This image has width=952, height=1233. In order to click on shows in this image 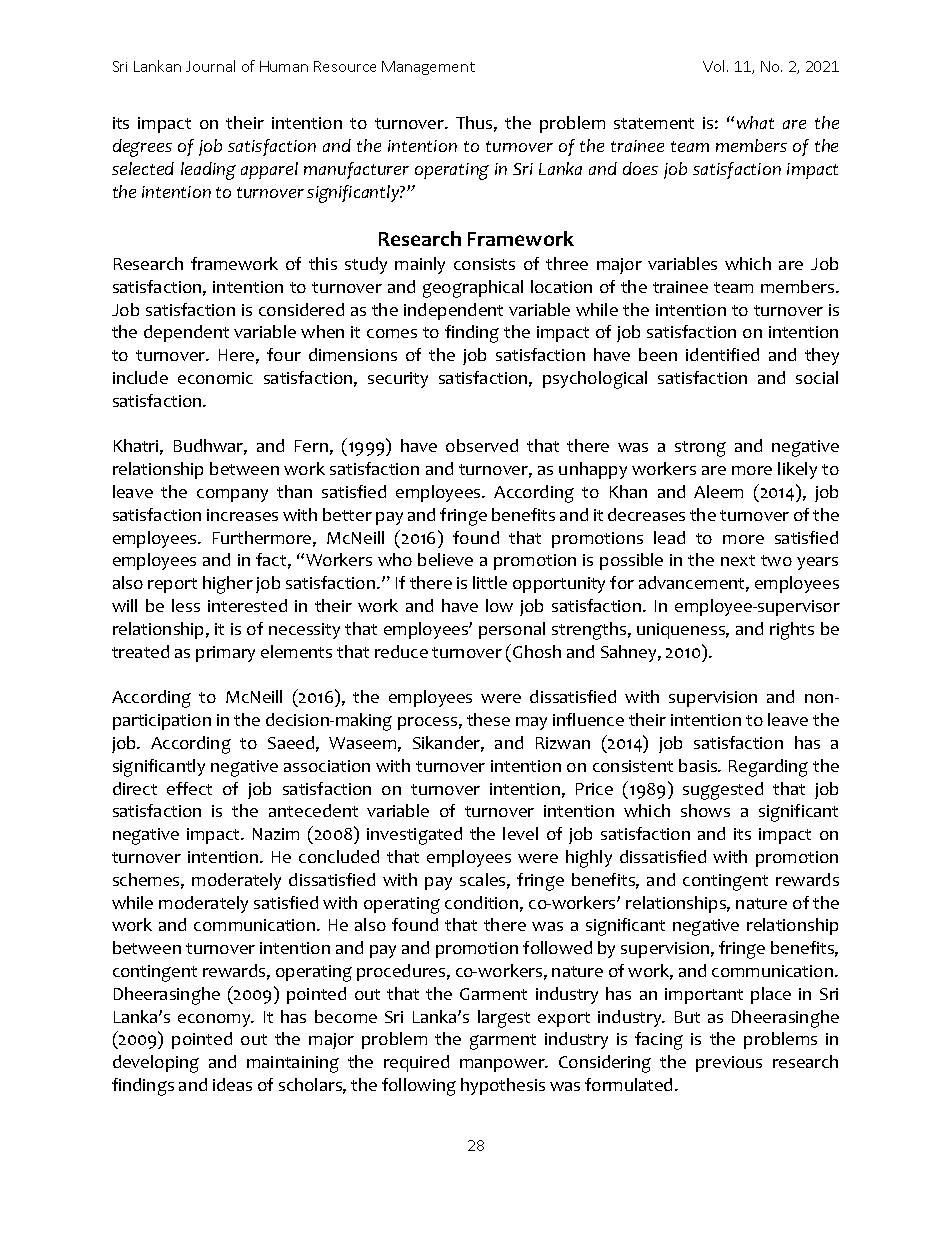, I will do `click(705, 810)`.
